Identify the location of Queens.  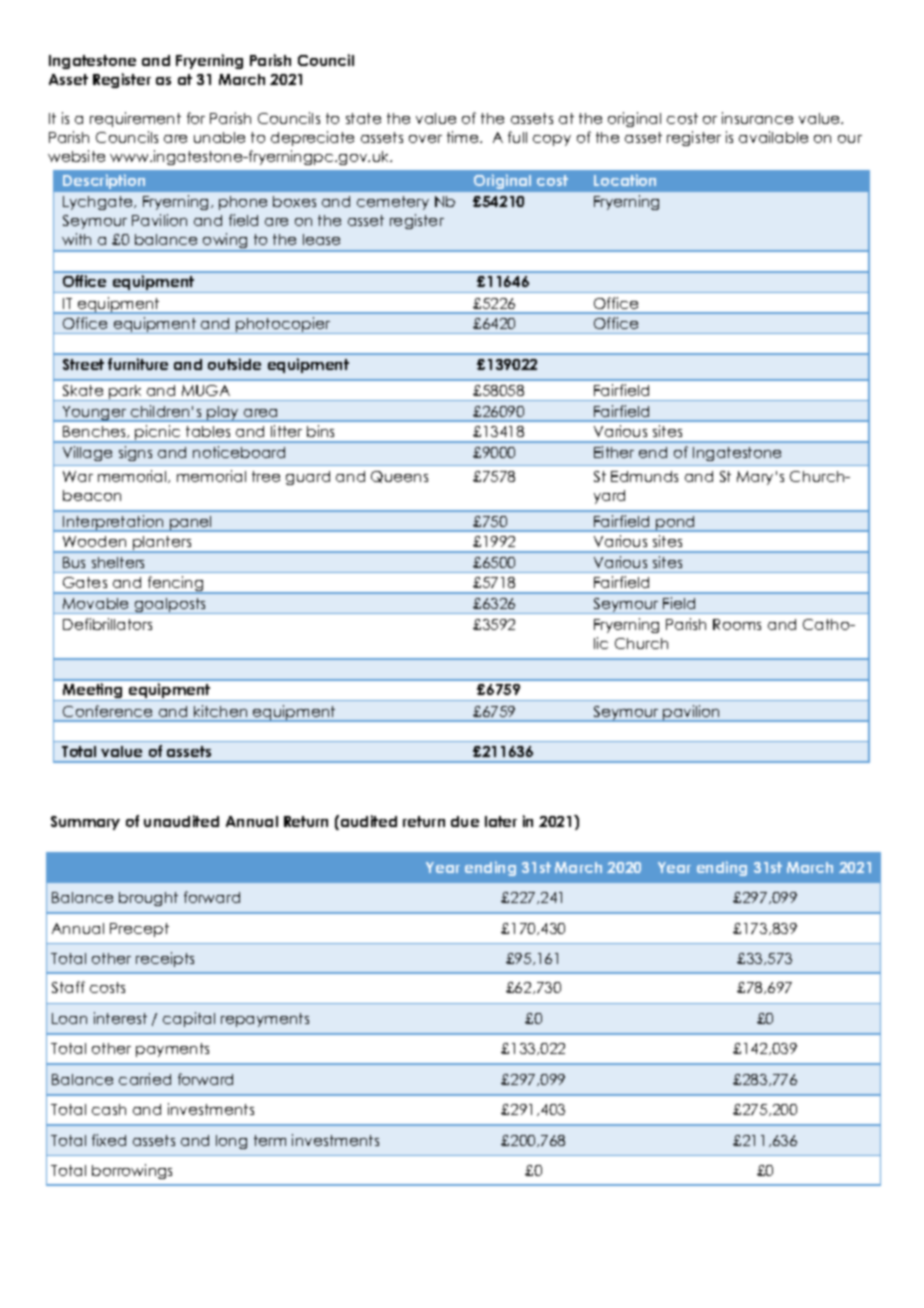
(399, 477).
